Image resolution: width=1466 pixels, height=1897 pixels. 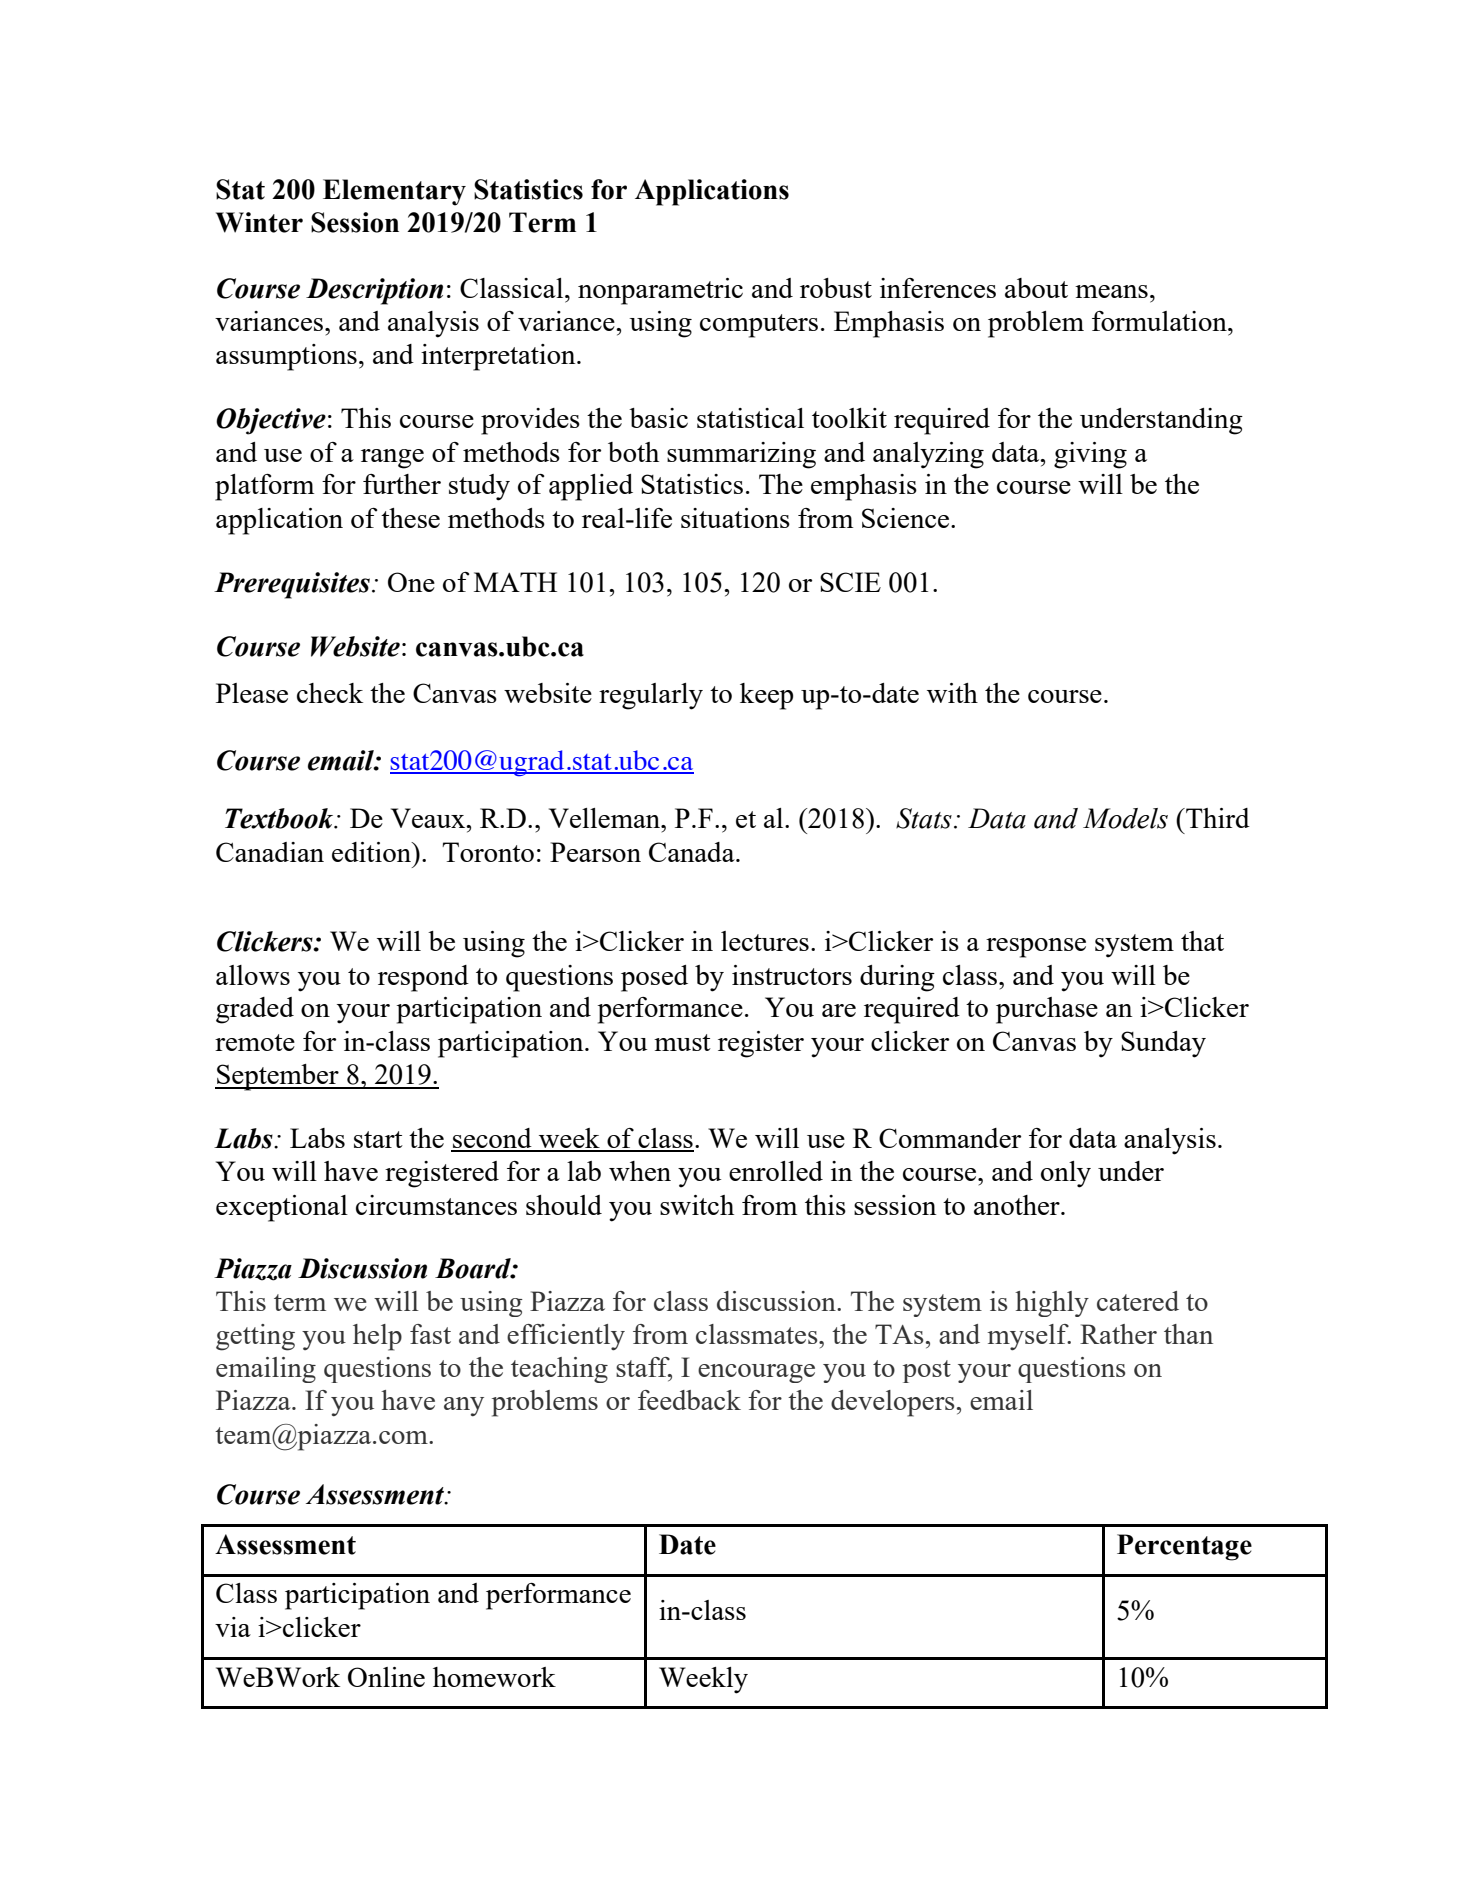 I want to click on response, so click(x=1036, y=948).
